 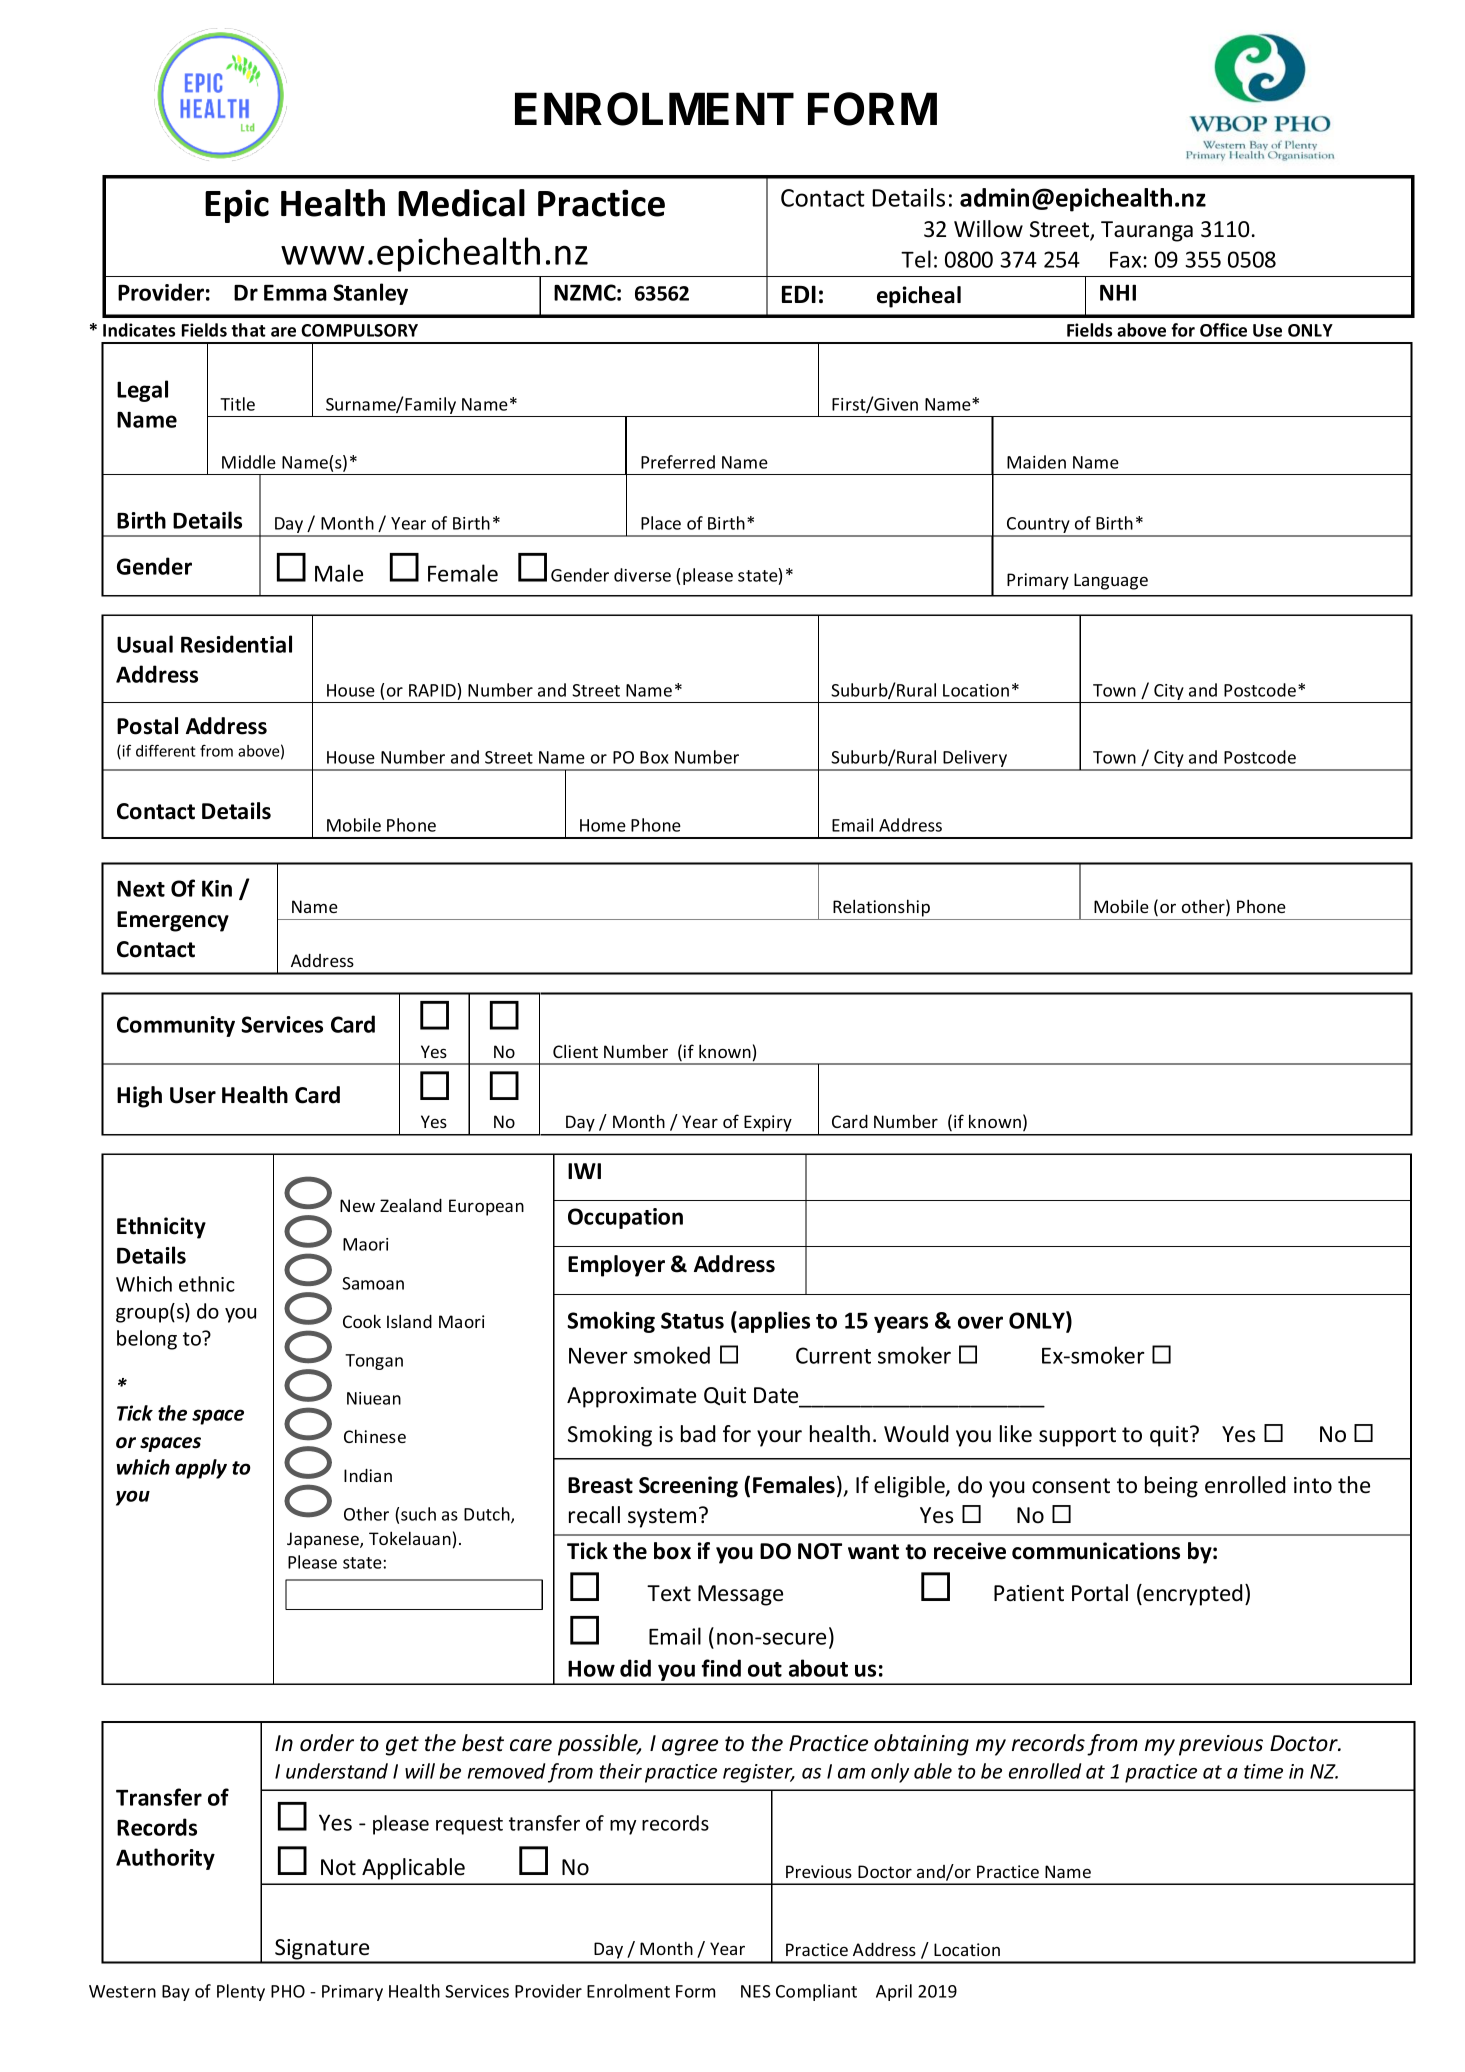 I want to click on Plenty, so click(x=241, y=1992).
